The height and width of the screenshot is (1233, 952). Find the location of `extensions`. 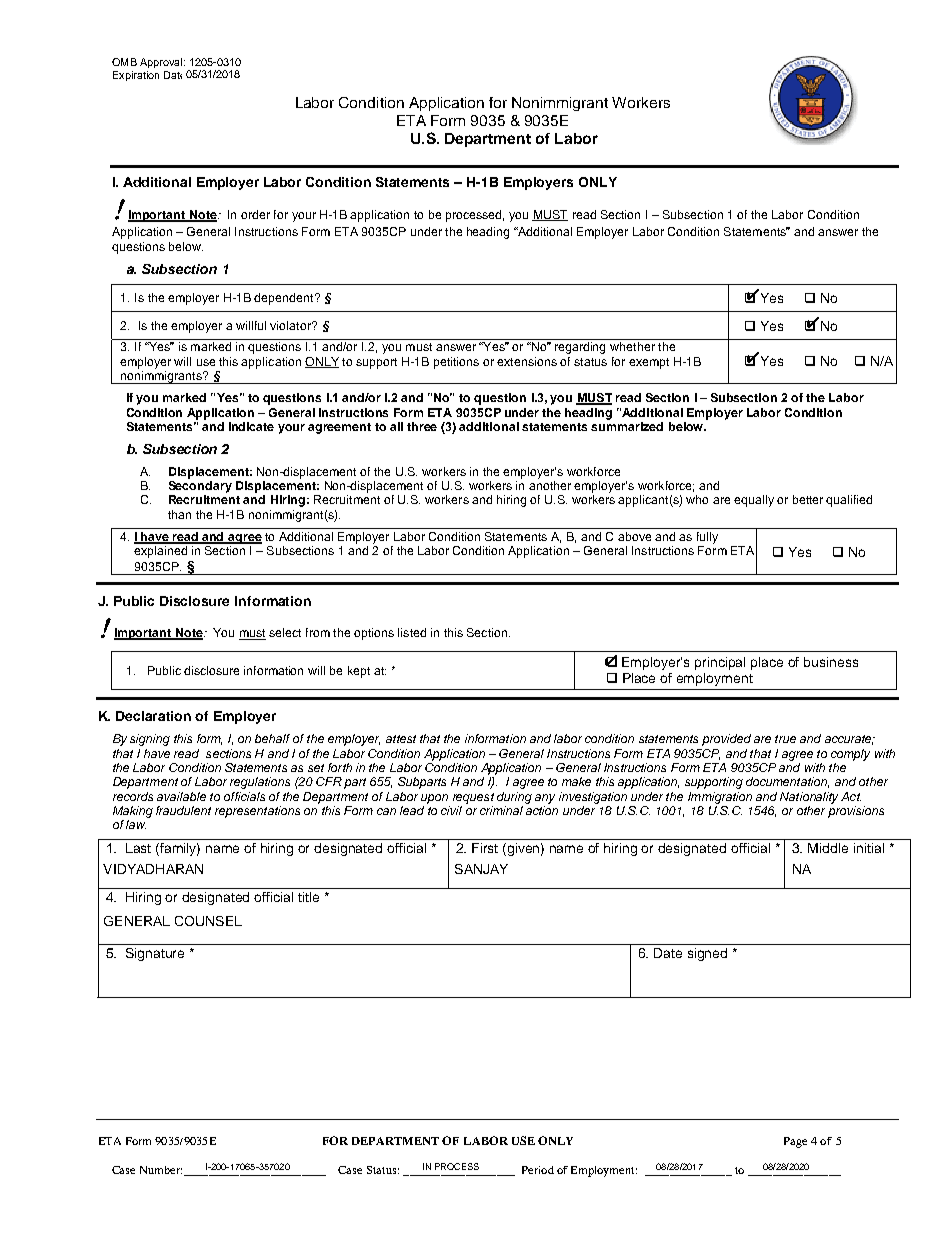

extensions is located at coordinates (527, 361).
